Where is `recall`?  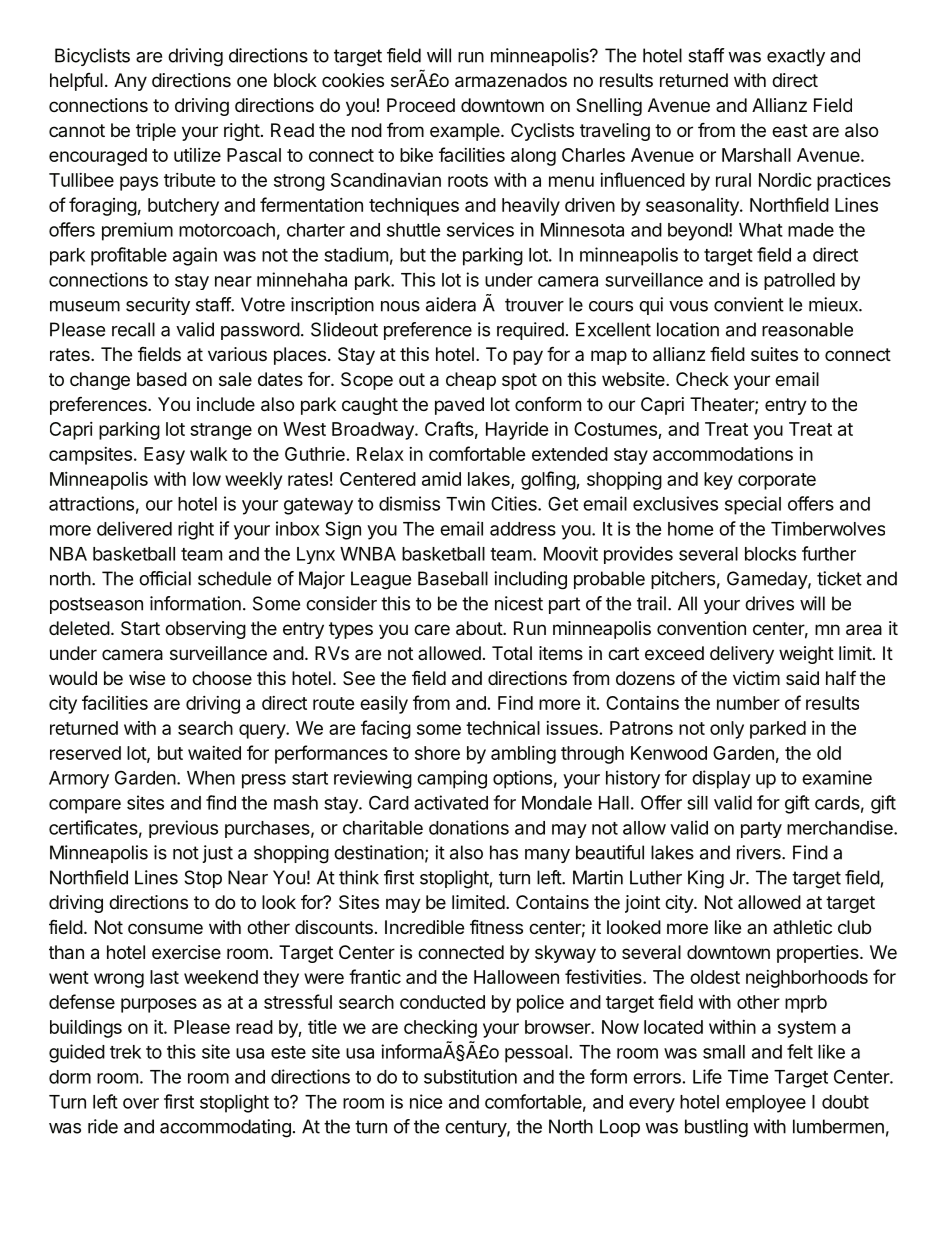 recall is located at coordinates (133, 329).
